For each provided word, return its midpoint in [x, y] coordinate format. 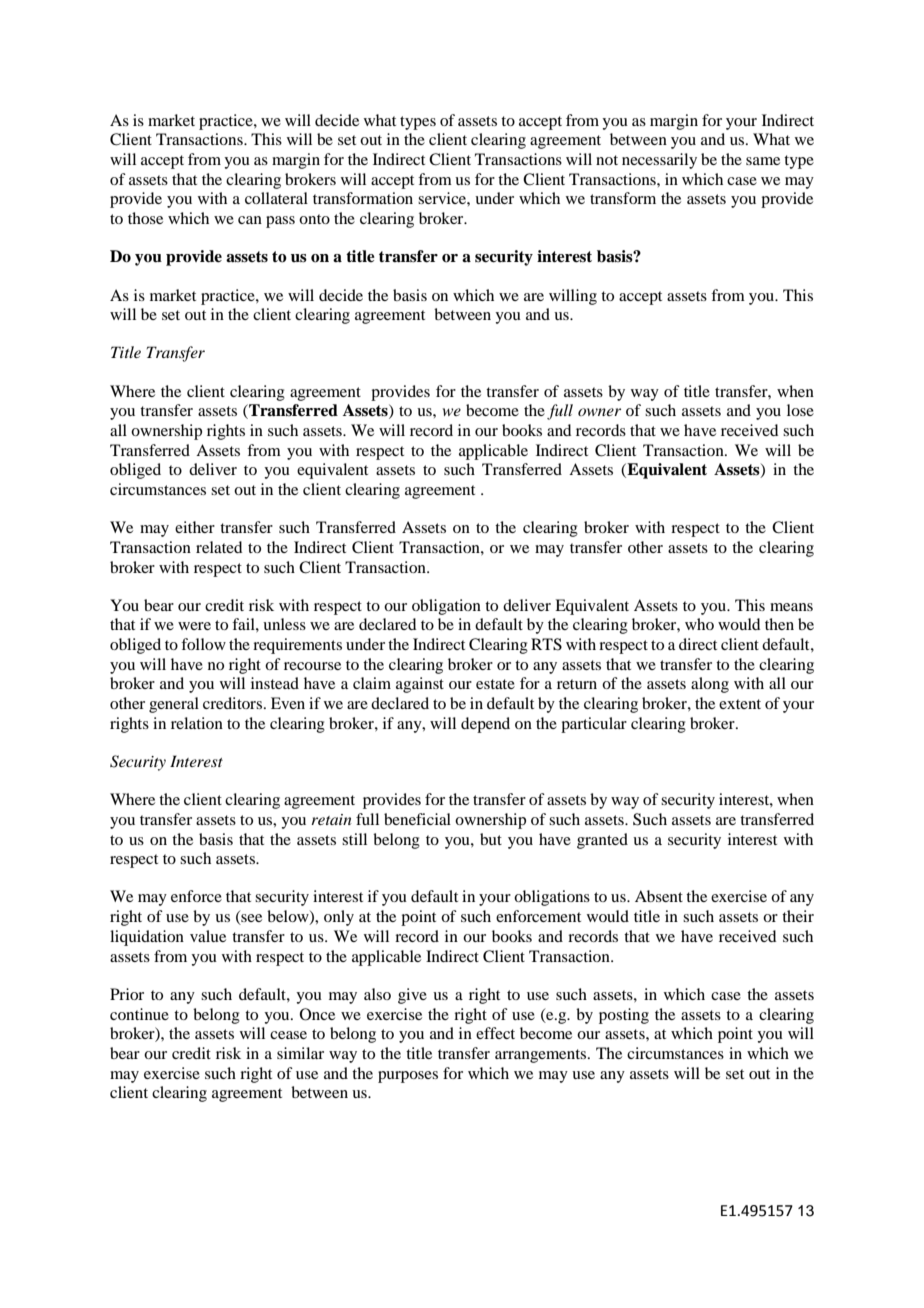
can [250, 220]
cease [288, 1035]
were [194, 626]
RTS [546, 644]
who [699, 624]
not [607, 160]
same [763, 161]
